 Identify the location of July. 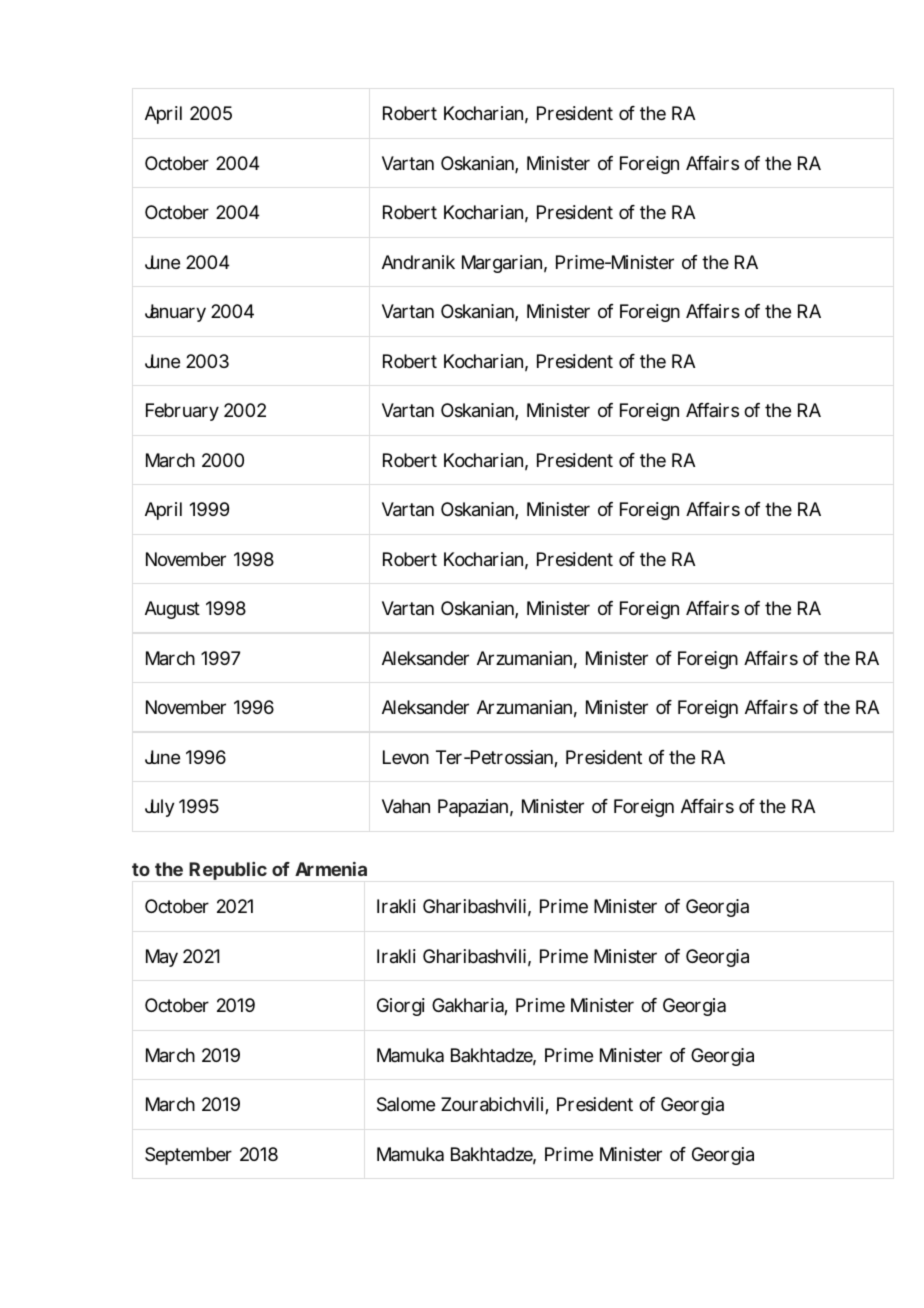
(160, 808).
